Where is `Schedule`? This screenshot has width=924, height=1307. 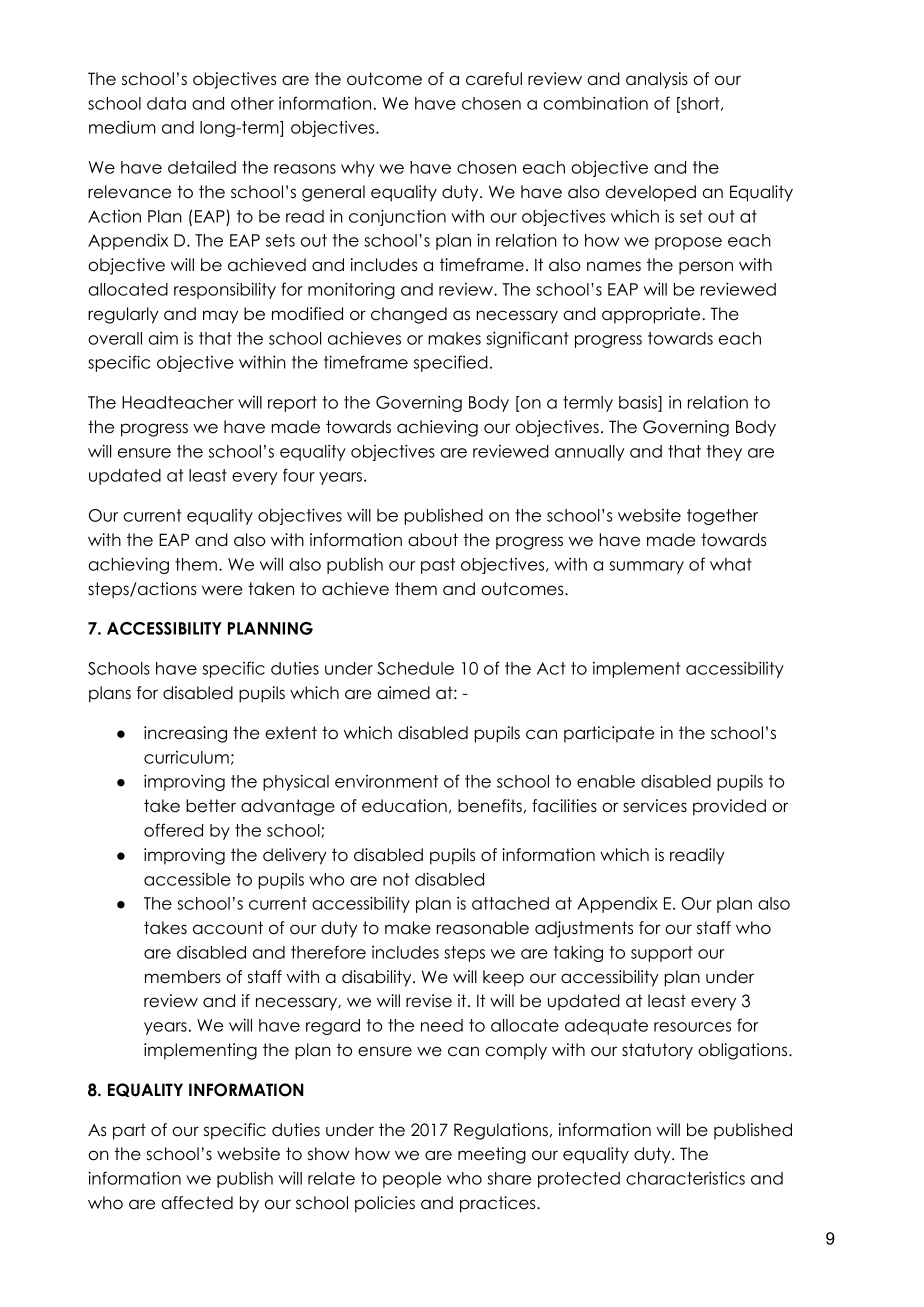 Schedule is located at coordinates (415, 668).
